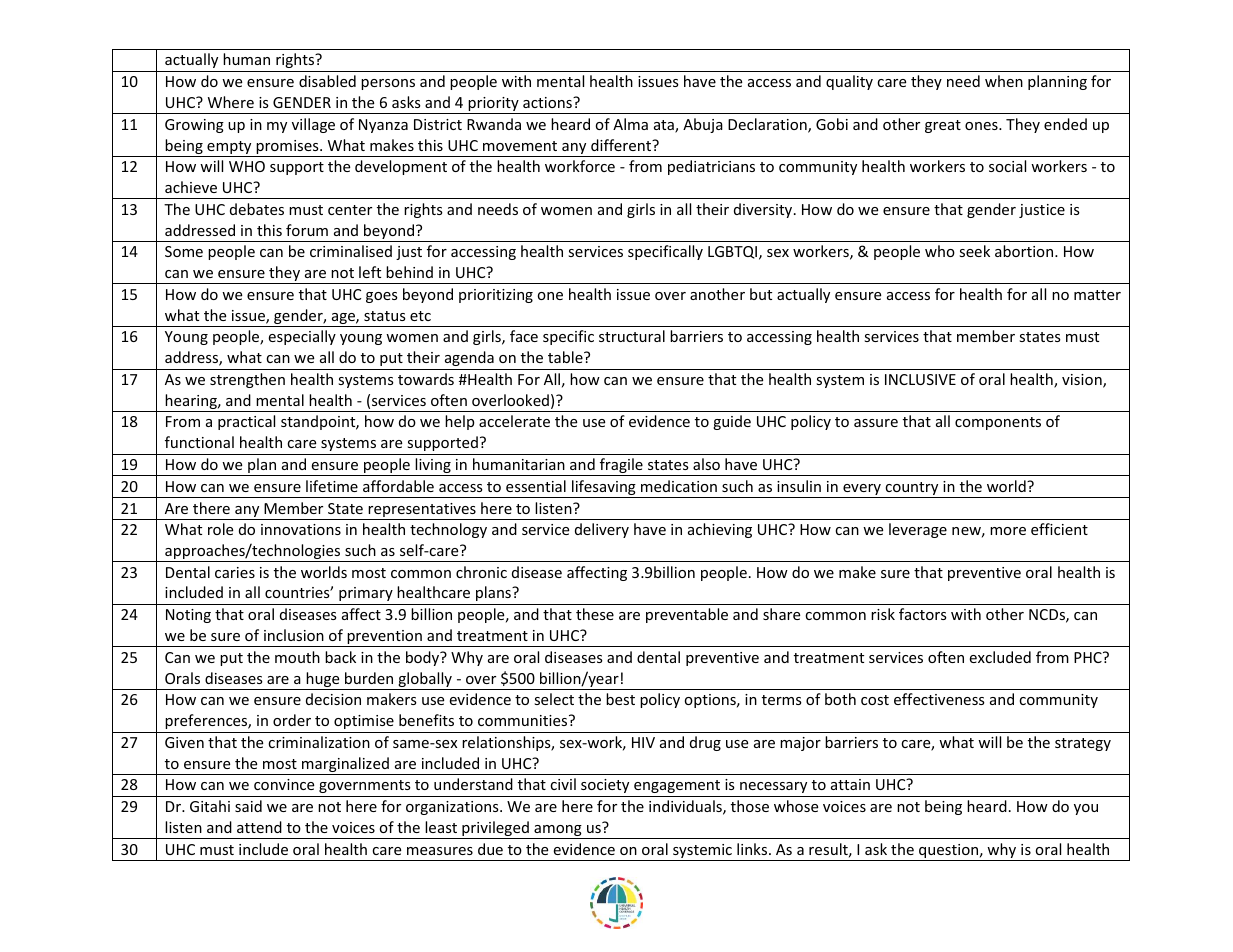  Describe the element at coordinates (332, 486) in the document. I see `lifetime` at that location.
